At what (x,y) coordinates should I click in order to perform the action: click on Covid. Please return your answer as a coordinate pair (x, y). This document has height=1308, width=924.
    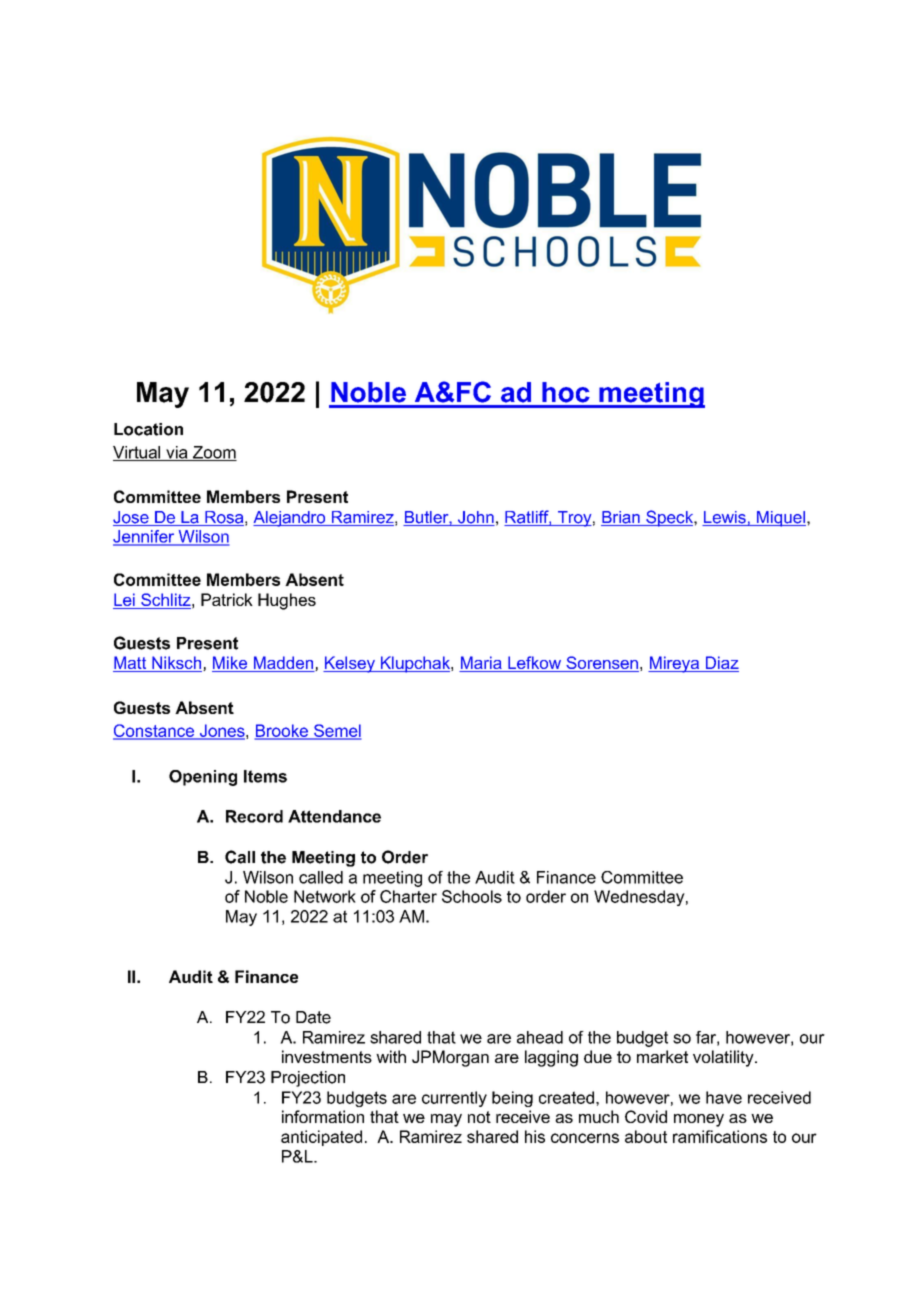
    Looking at the image, I should click on (646, 1116).
